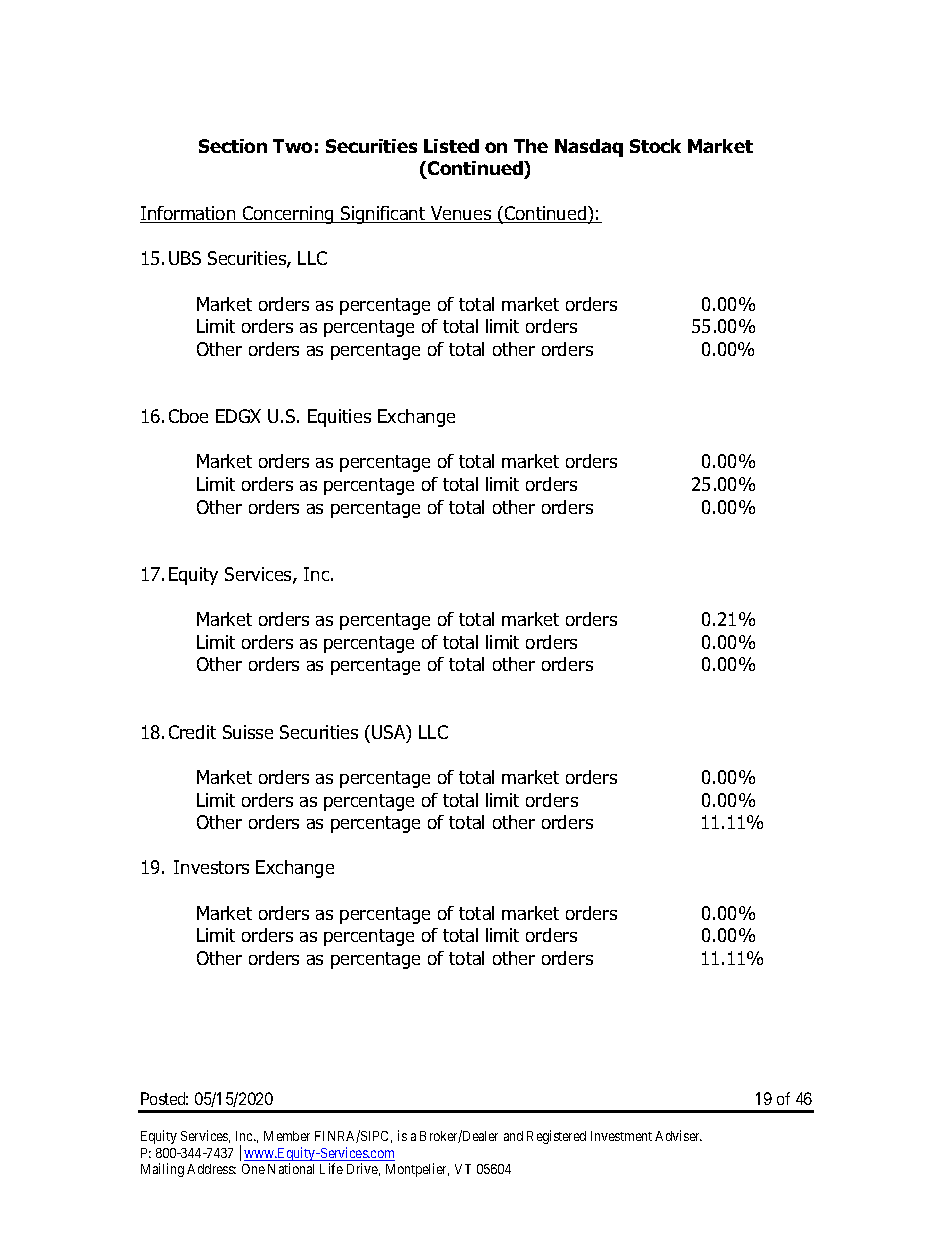 This page has height=1233, width=952. Describe the element at coordinates (211, 867) in the page. I see `Investors` at that location.
